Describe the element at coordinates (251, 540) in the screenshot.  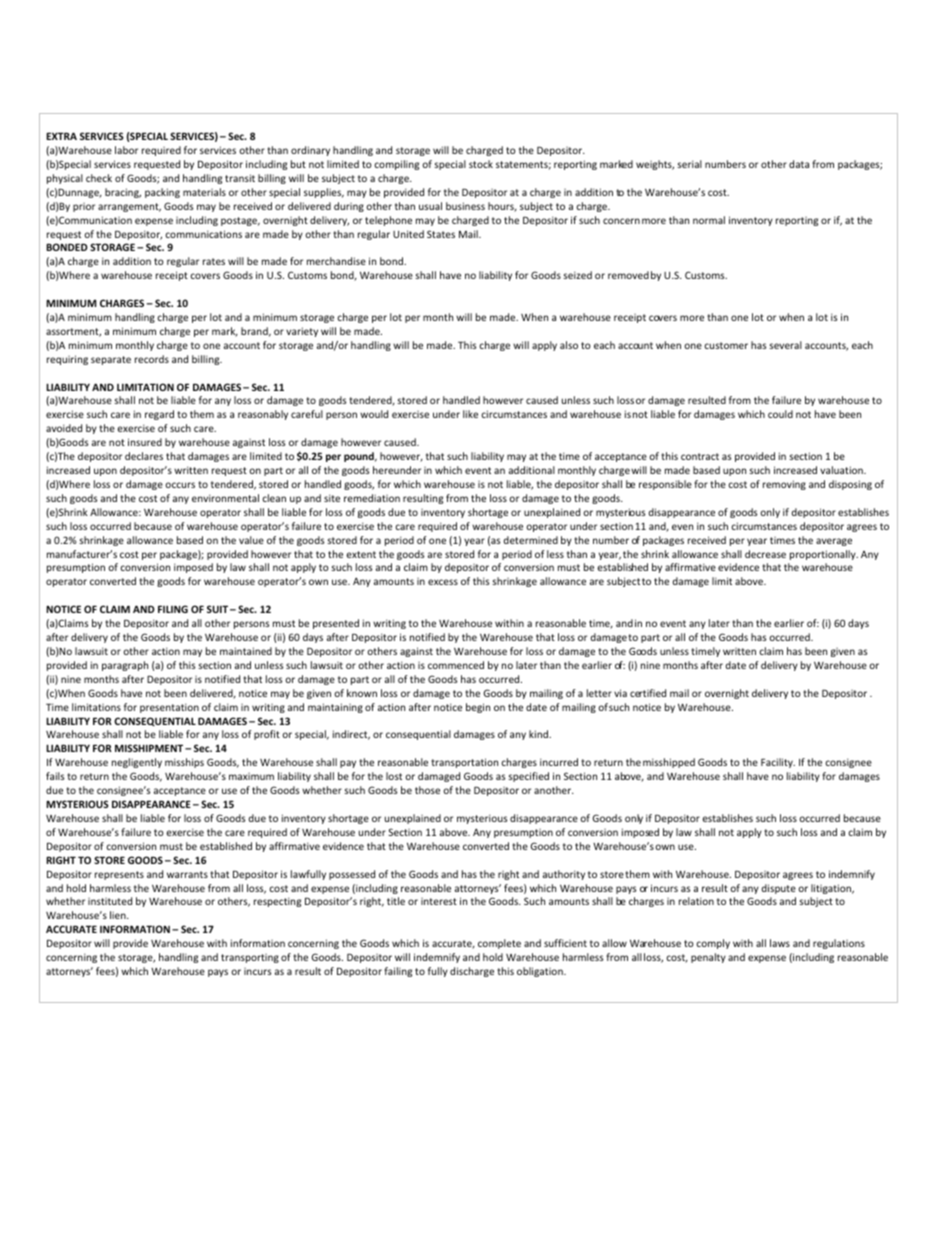
I see `value` at that location.
